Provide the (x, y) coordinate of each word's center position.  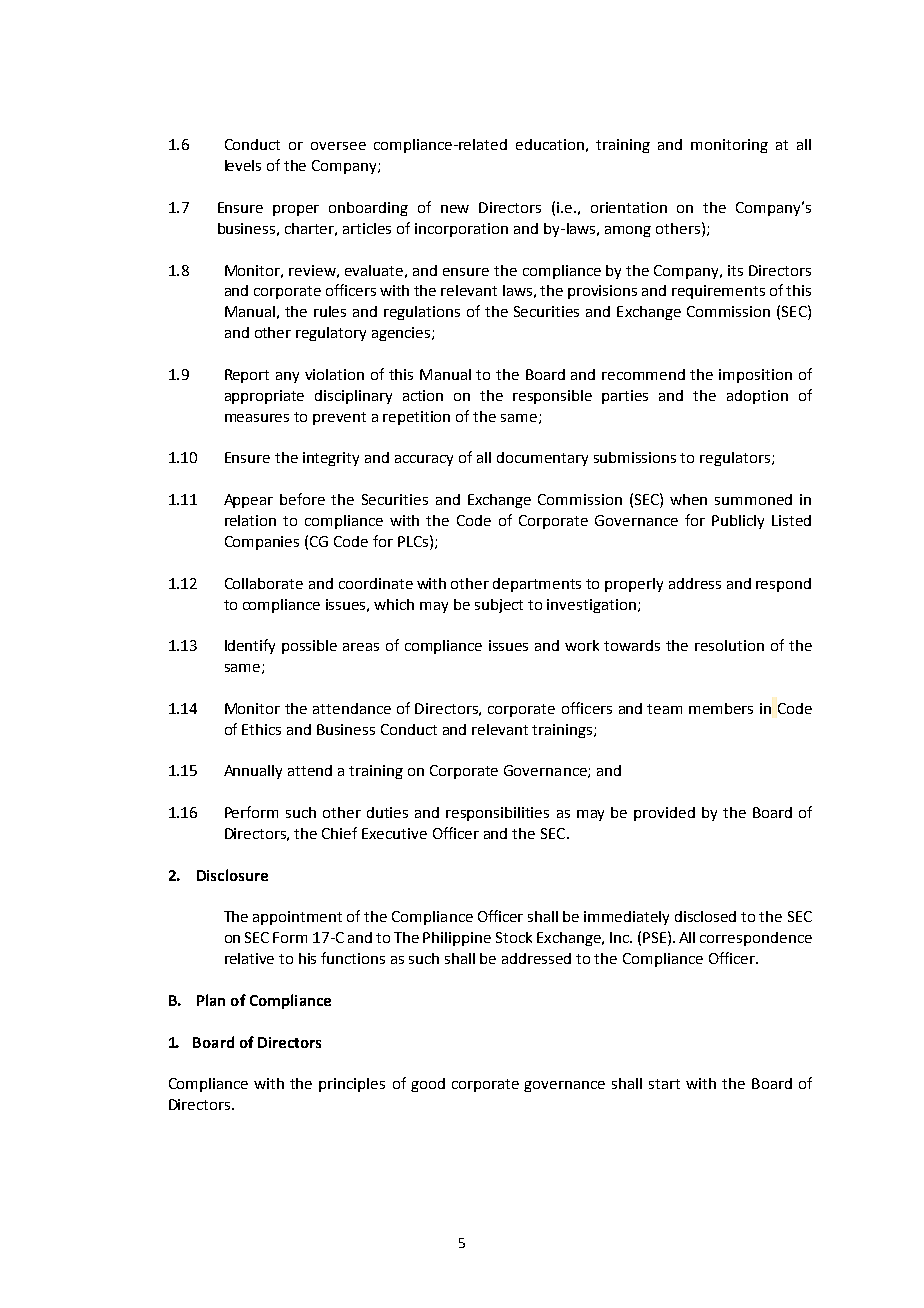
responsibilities (497, 814)
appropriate (264, 397)
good (428, 1085)
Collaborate (264, 583)
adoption (757, 397)
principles (352, 1085)
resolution (729, 645)
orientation (629, 207)
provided (664, 814)
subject (499, 606)
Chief (339, 833)
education (550, 144)
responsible (552, 397)
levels (243, 165)
